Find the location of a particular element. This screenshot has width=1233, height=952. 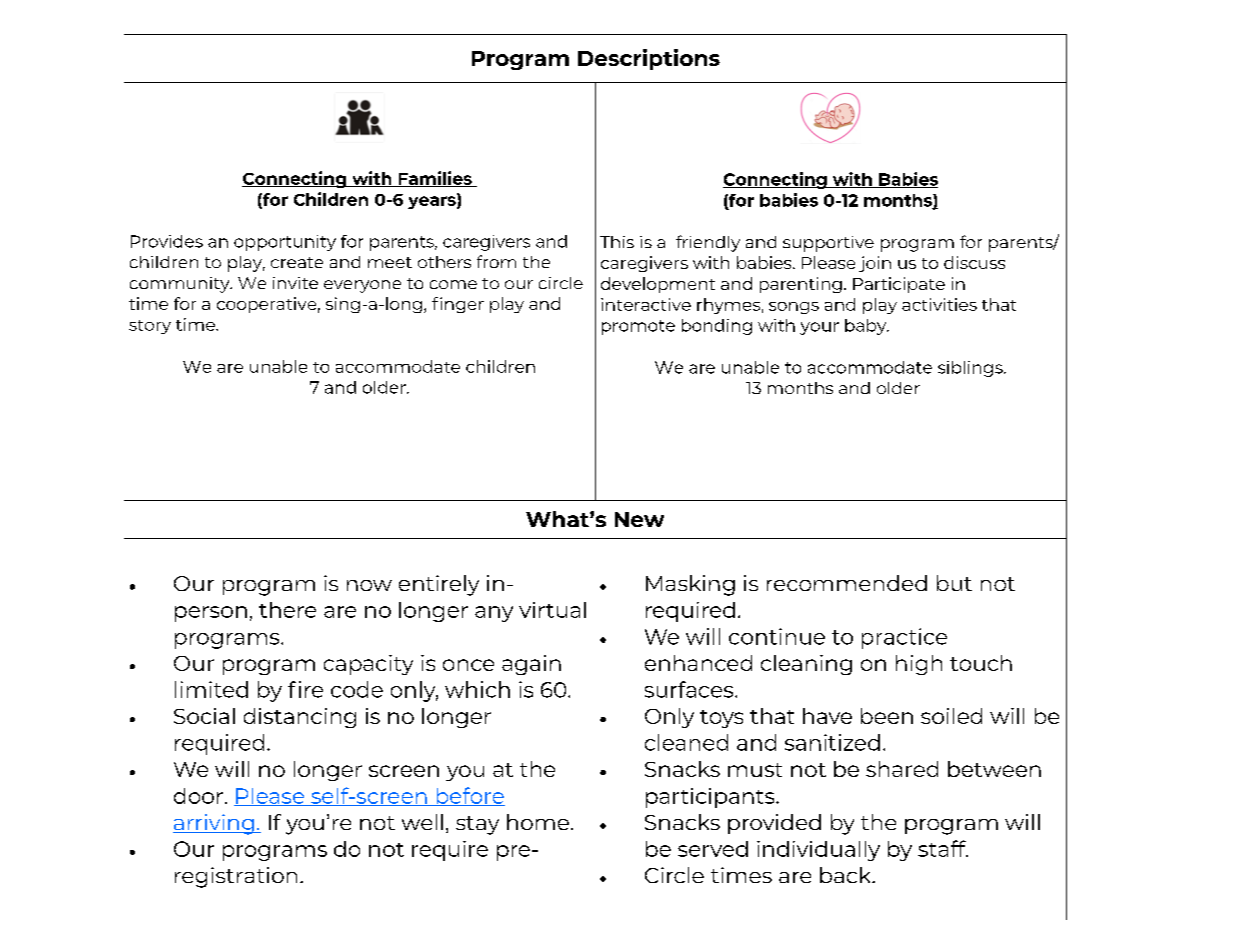

Descriptions is located at coordinates (649, 59).
